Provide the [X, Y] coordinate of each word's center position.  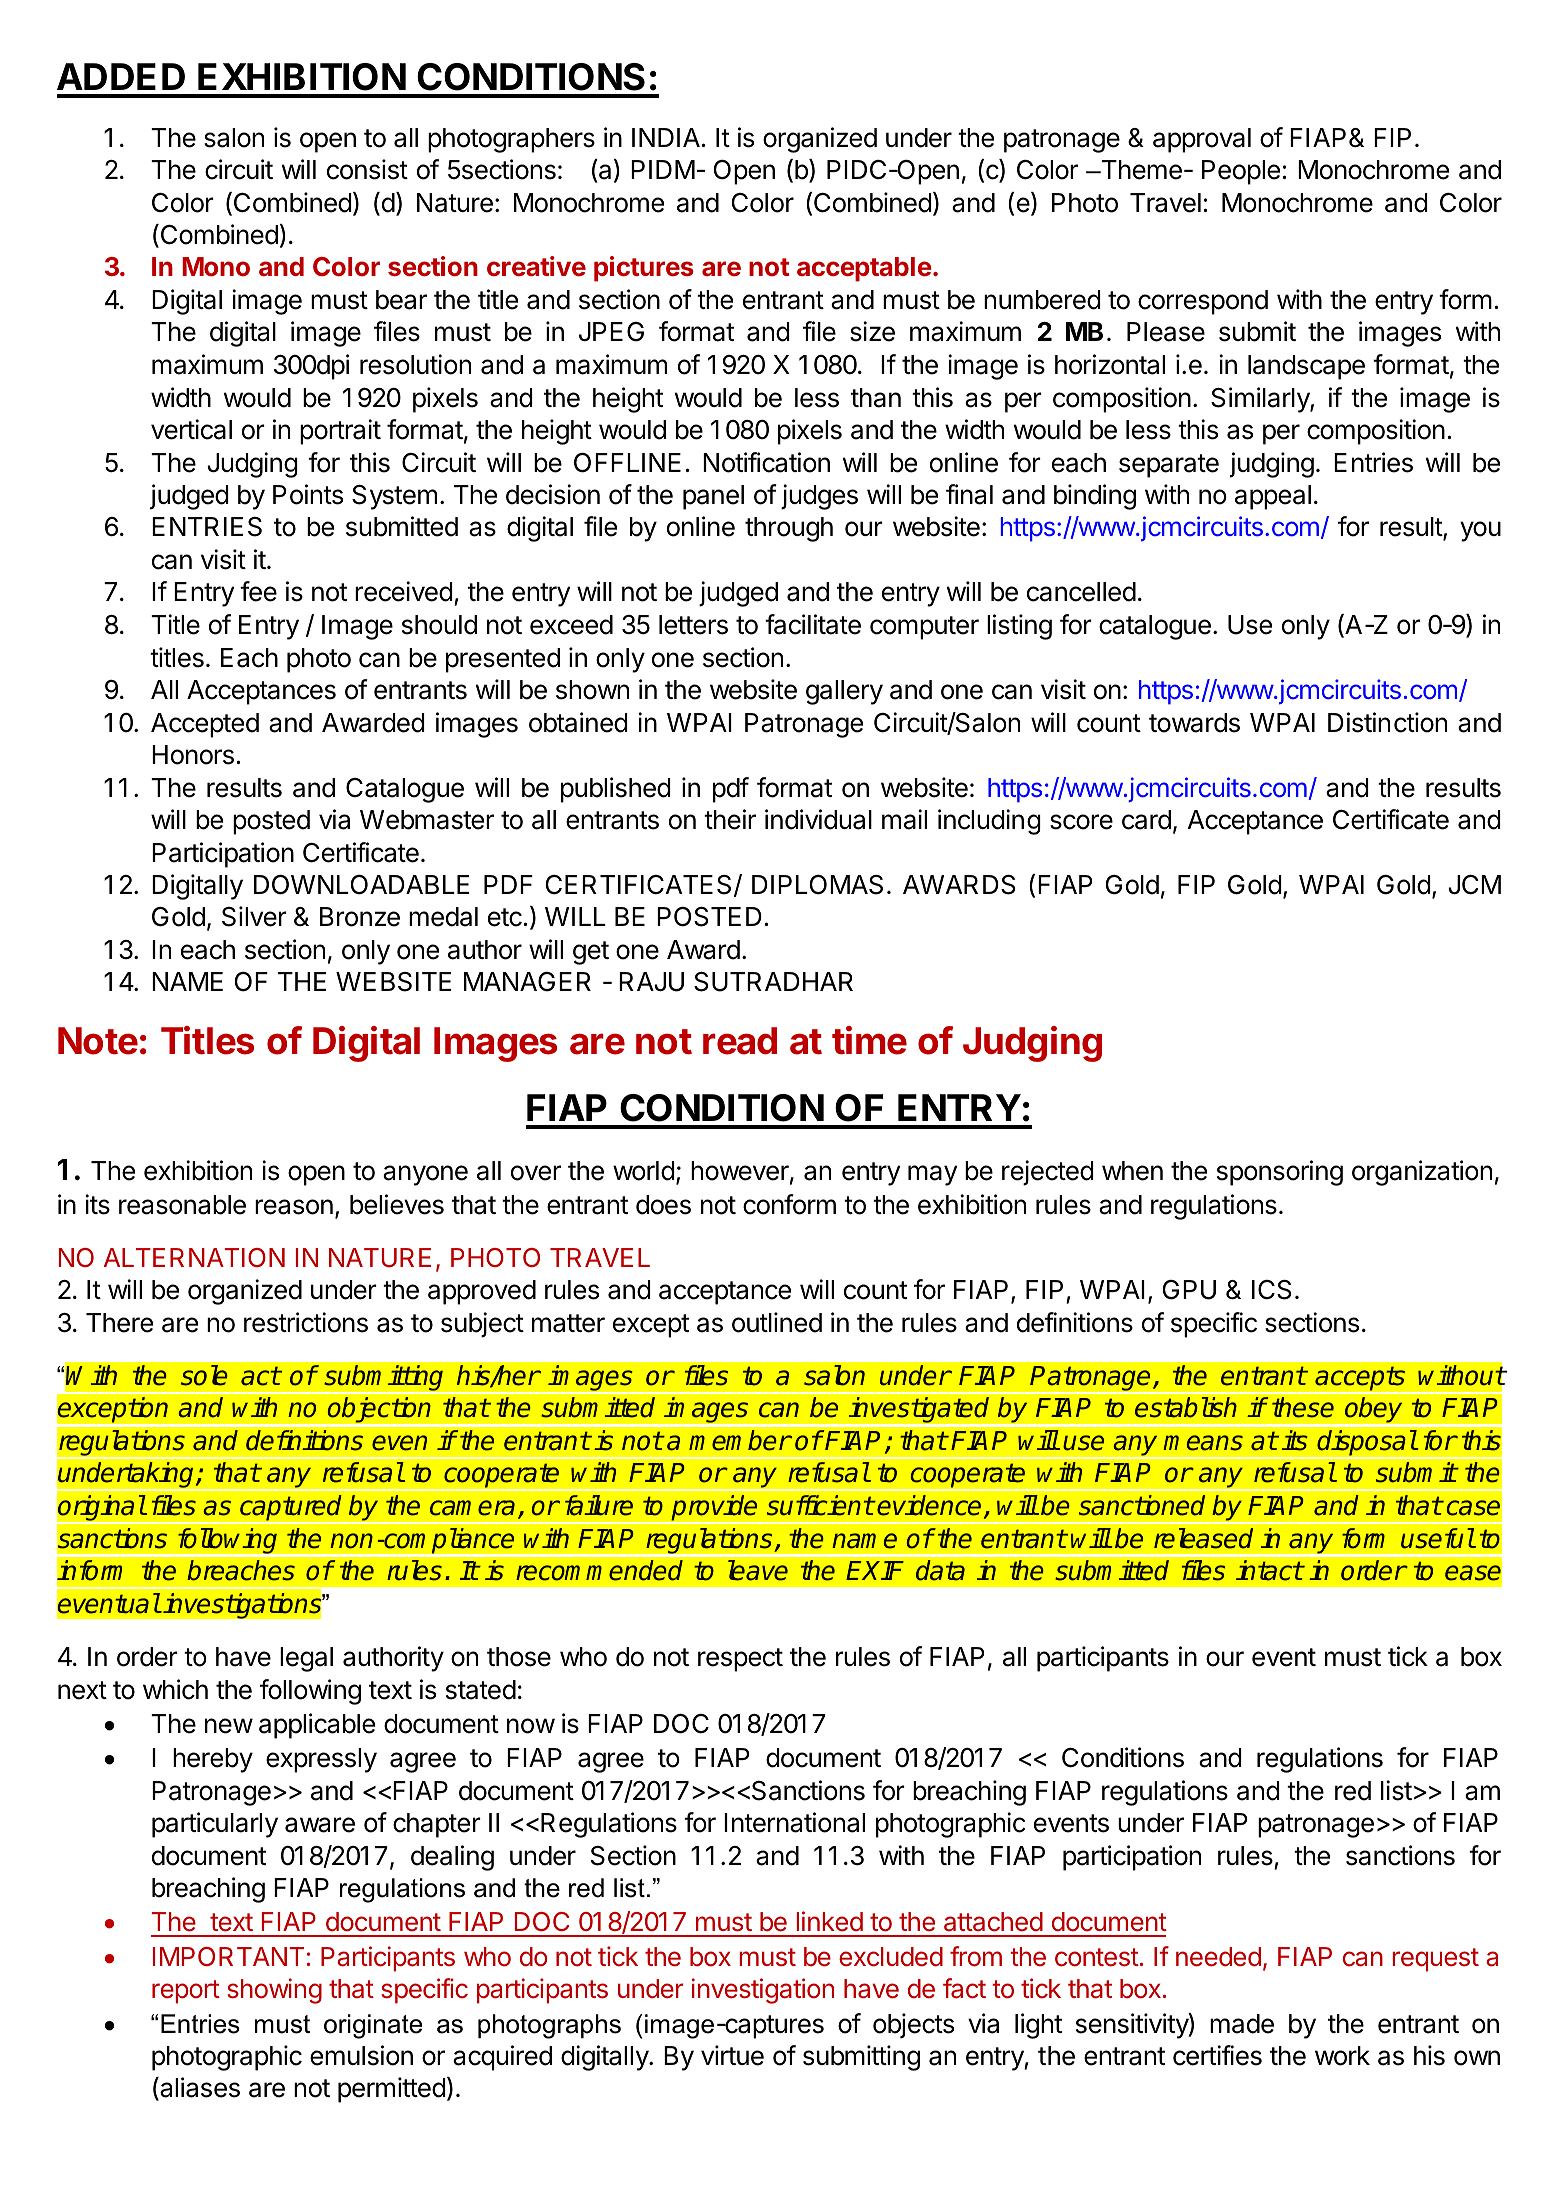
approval [1202, 140]
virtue [732, 2055]
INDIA [666, 137]
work [1342, 2056]
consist [367, 169]
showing [274, 1991]
